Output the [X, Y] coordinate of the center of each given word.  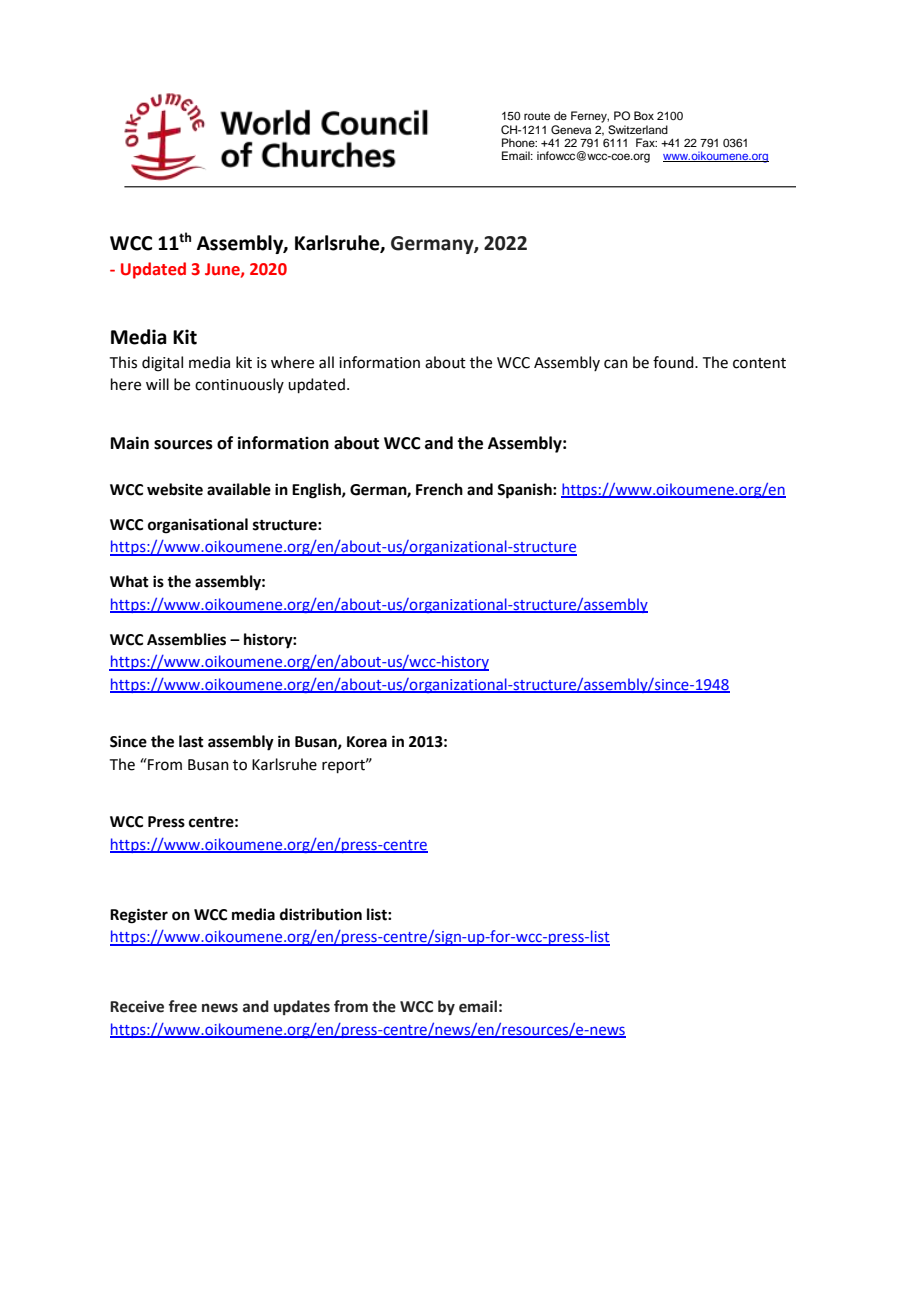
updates [302, 1007]
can [616, 364]
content [759, 363]
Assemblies [186, 639]
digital [162, 364]
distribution [321, 914]
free [183, 1006]
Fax [646, 142]
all [326, 362]
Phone [519, 142]
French [439, 489]
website [175, 489]
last [191, 741]
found [674, 362]
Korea [367, 742]
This [123, 362]
